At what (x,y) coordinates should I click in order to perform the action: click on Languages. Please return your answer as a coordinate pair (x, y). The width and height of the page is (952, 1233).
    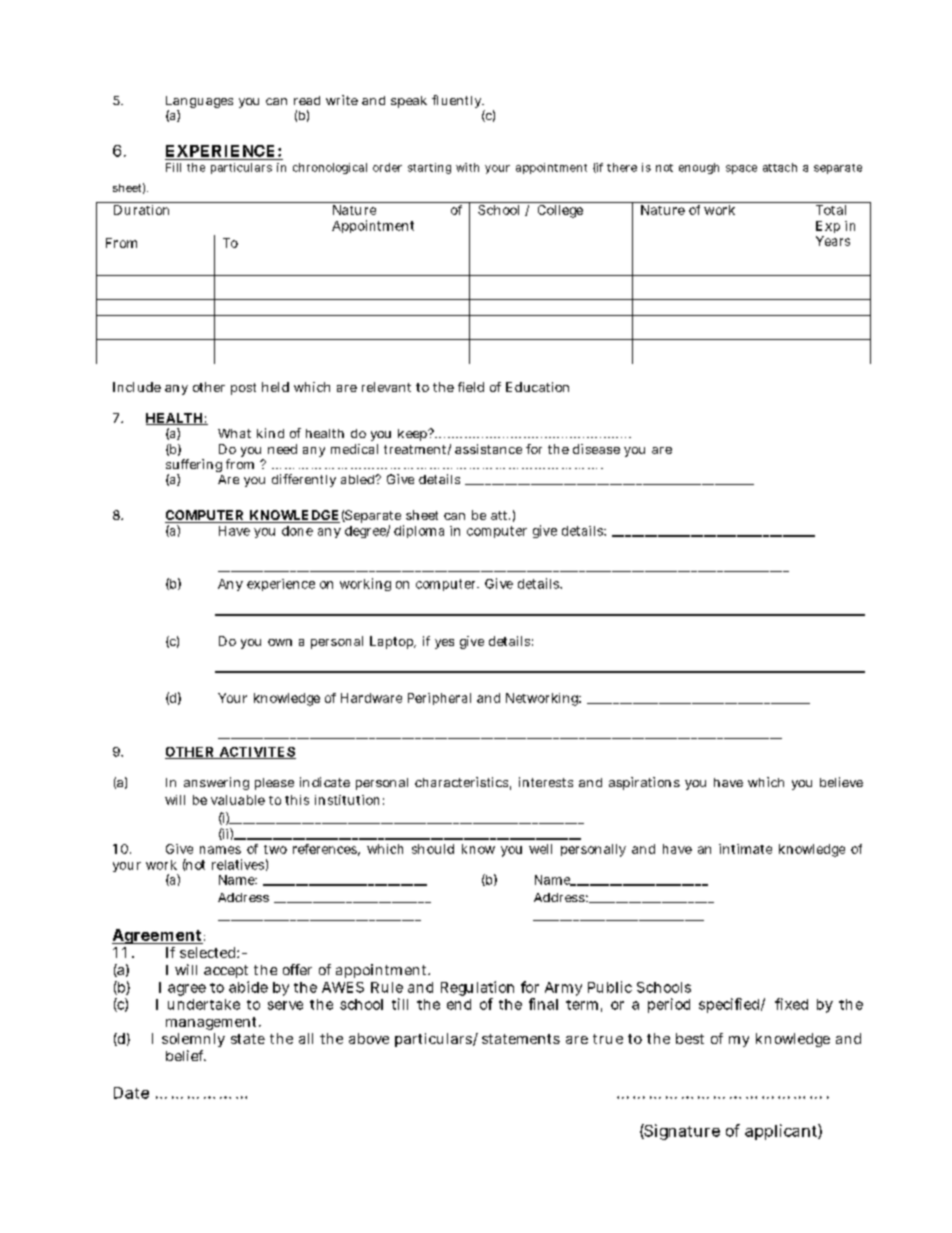
    Looking at the image, I should click on (199, 103).
